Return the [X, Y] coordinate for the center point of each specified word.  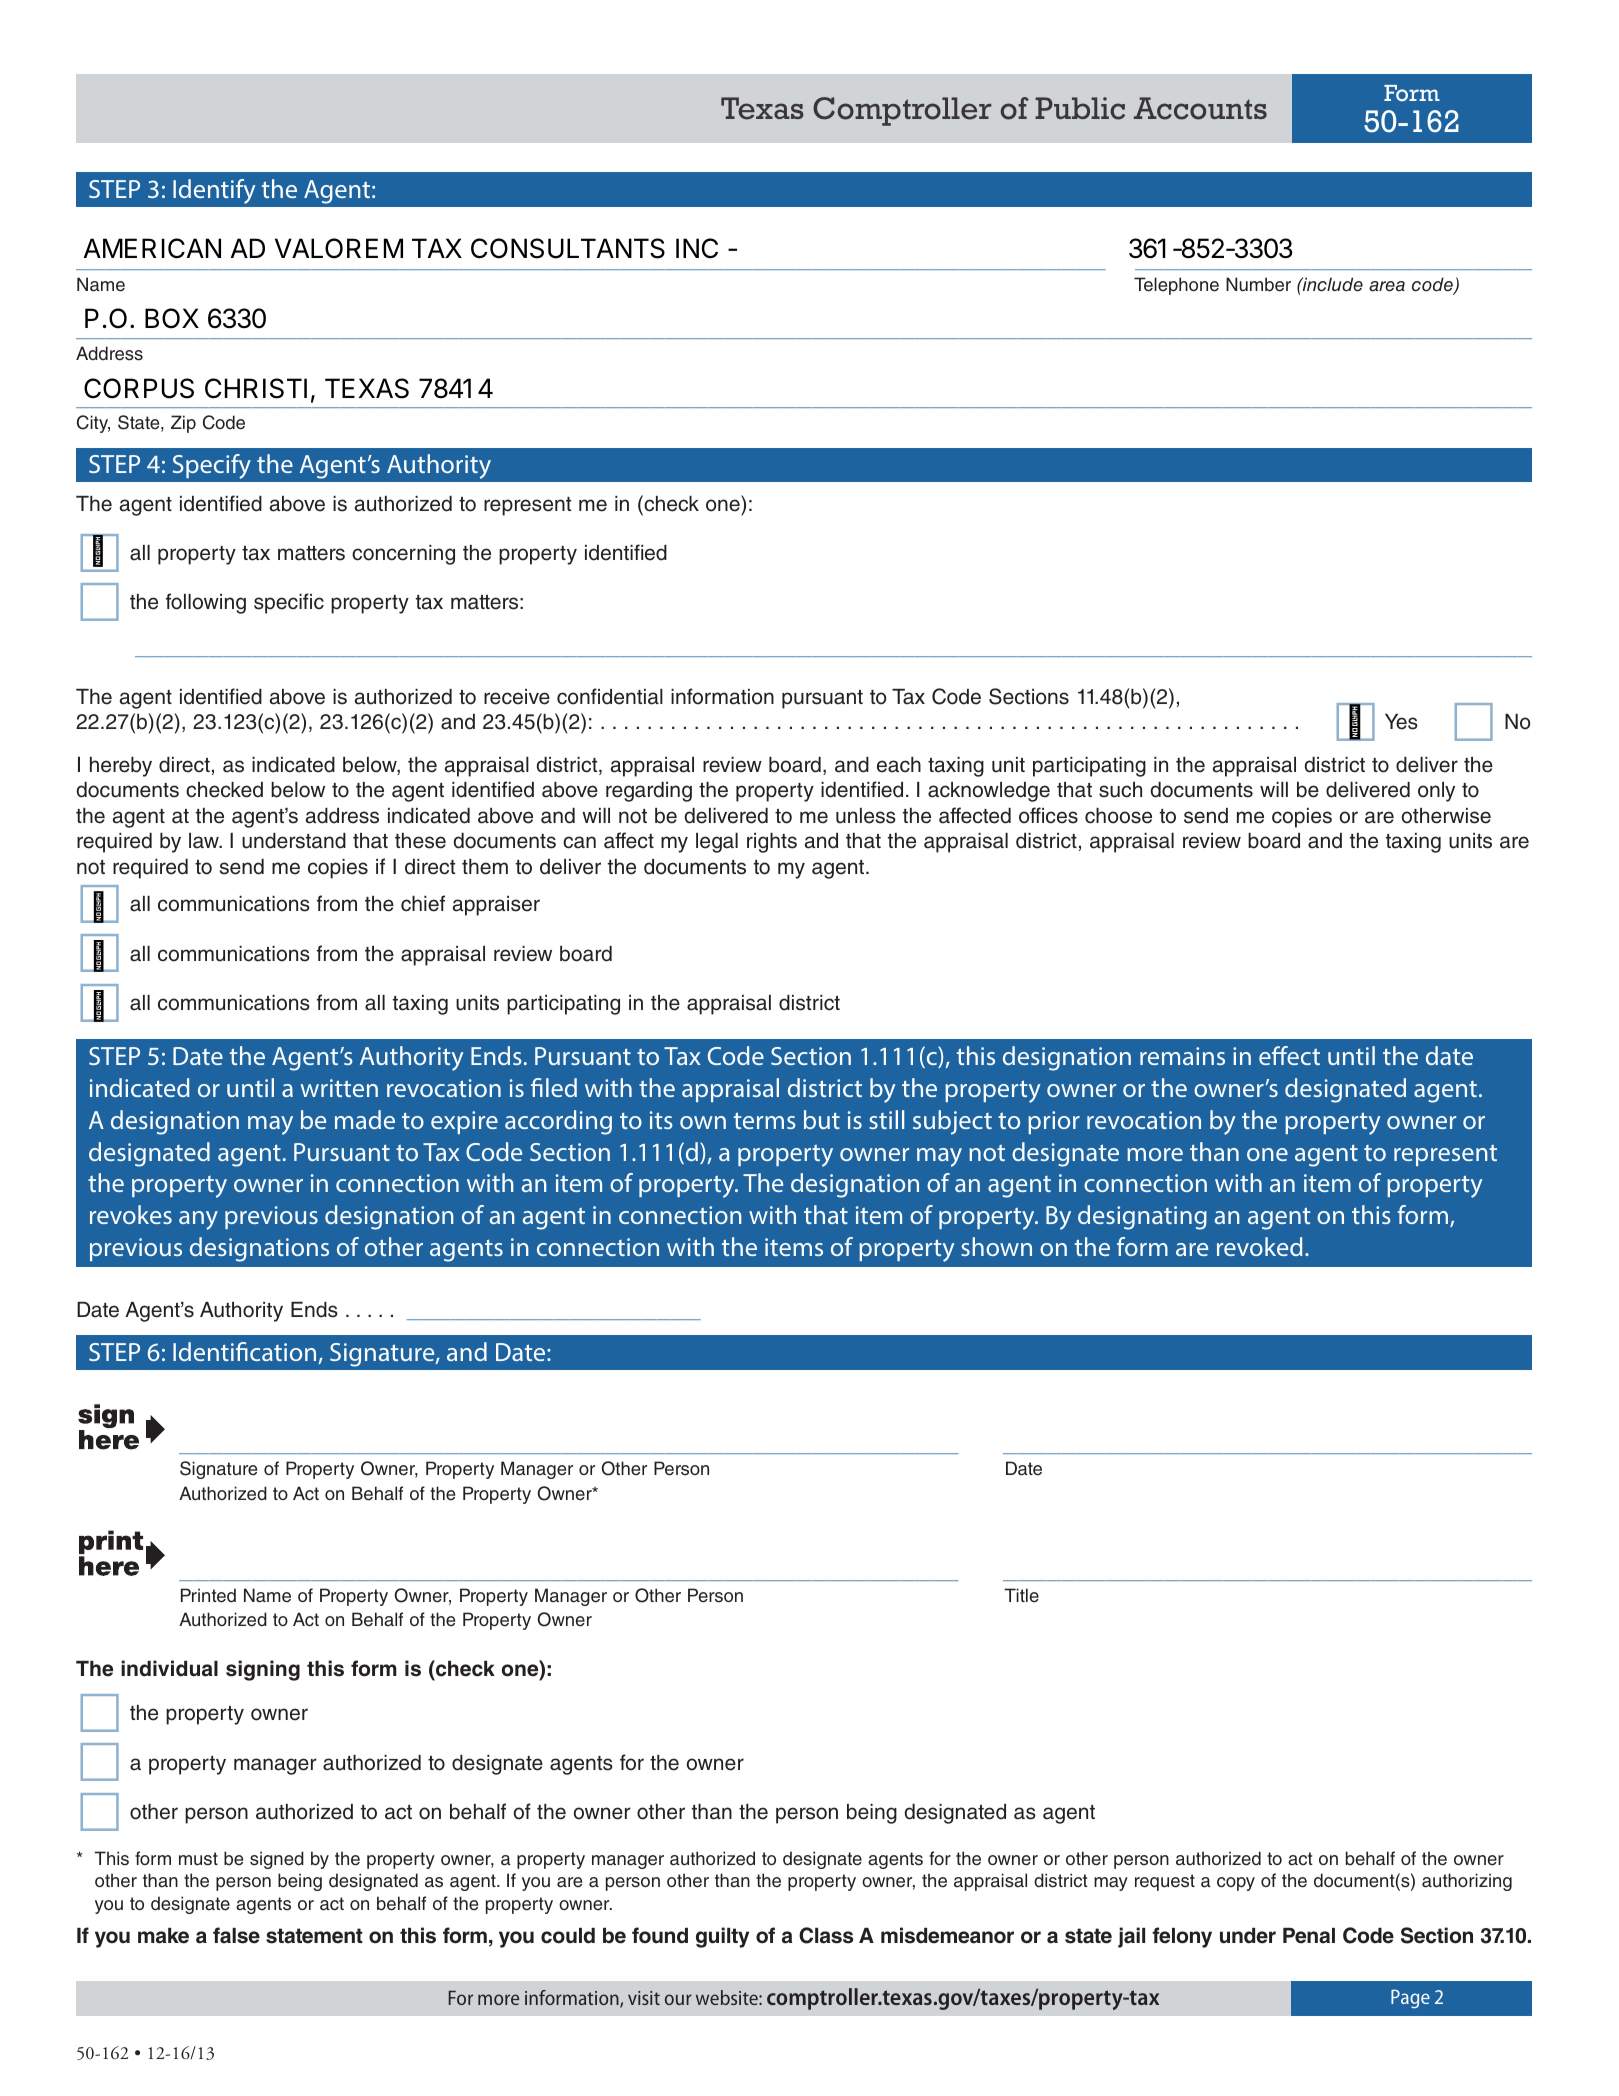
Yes [1401, 722]
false [236, 1935]
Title [1021, 1595]
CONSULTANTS [568, 248]
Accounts [1200, 108]
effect [1289, 1055]
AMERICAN [152, 248]
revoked [1260, 1246]
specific [289, 603]
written [339, 1088]
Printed [208, 1595]
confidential [610, 696]
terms [765, 1120]
